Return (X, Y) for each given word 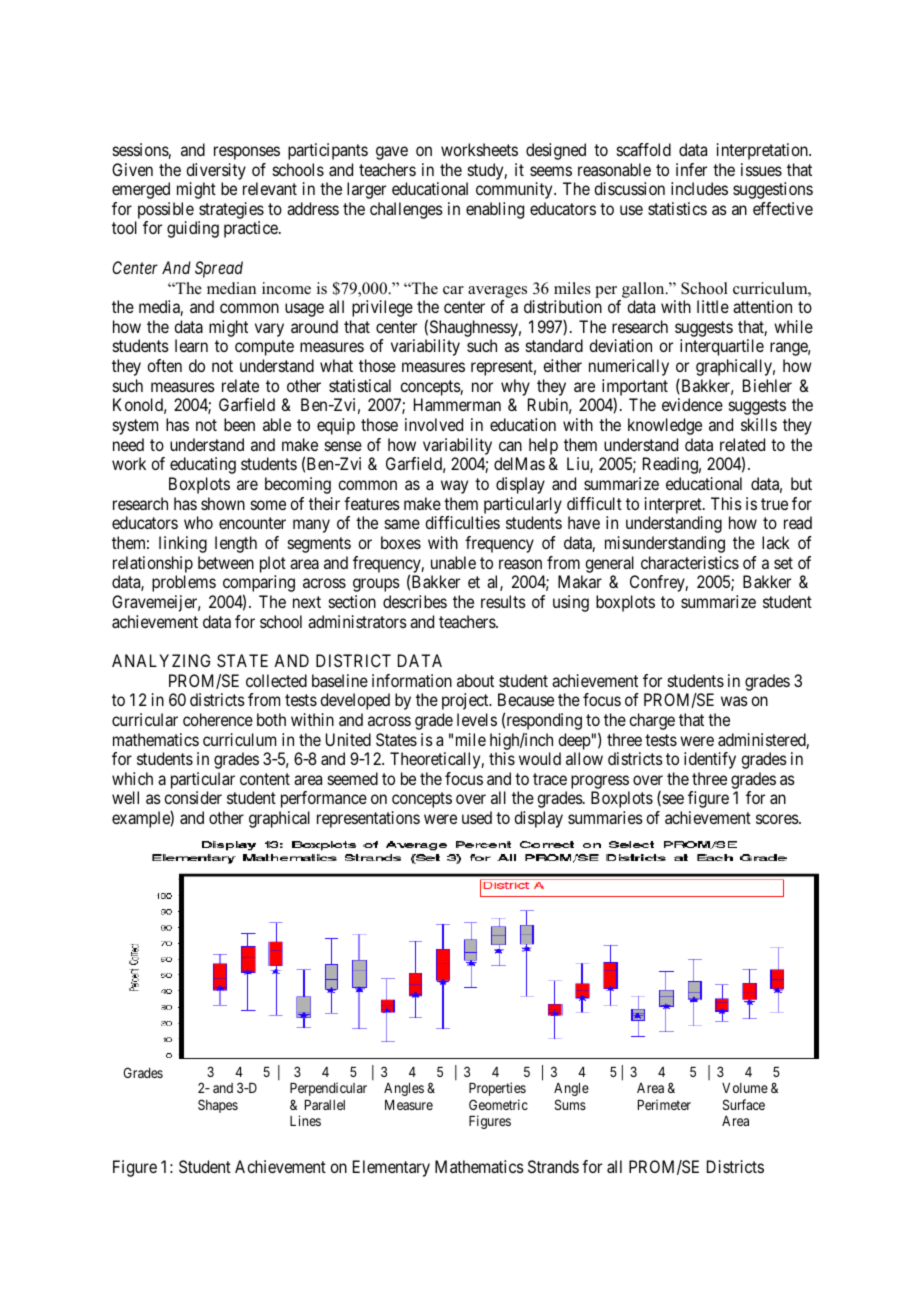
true (774, 504)
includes (699, 188)
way (454, 487)
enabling (495, 210)
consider (193, 797)
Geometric (498, 1104)
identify (710, 760)
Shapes (218, 1106)
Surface (744, 1104)
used (477, 817)
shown (223, 503)
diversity (216, 171)
